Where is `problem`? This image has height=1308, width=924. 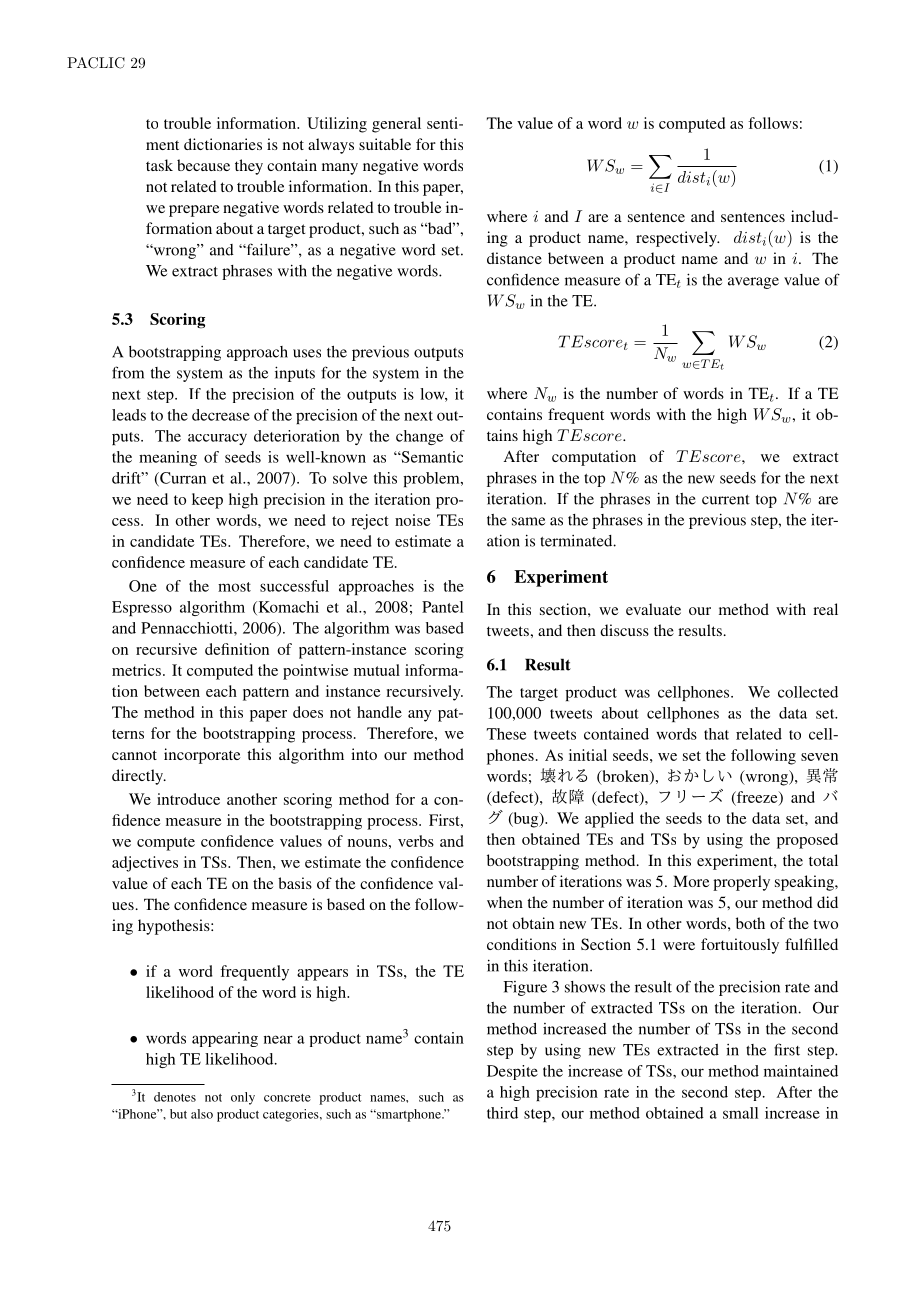 problem is located at coordinates (432, 479).
